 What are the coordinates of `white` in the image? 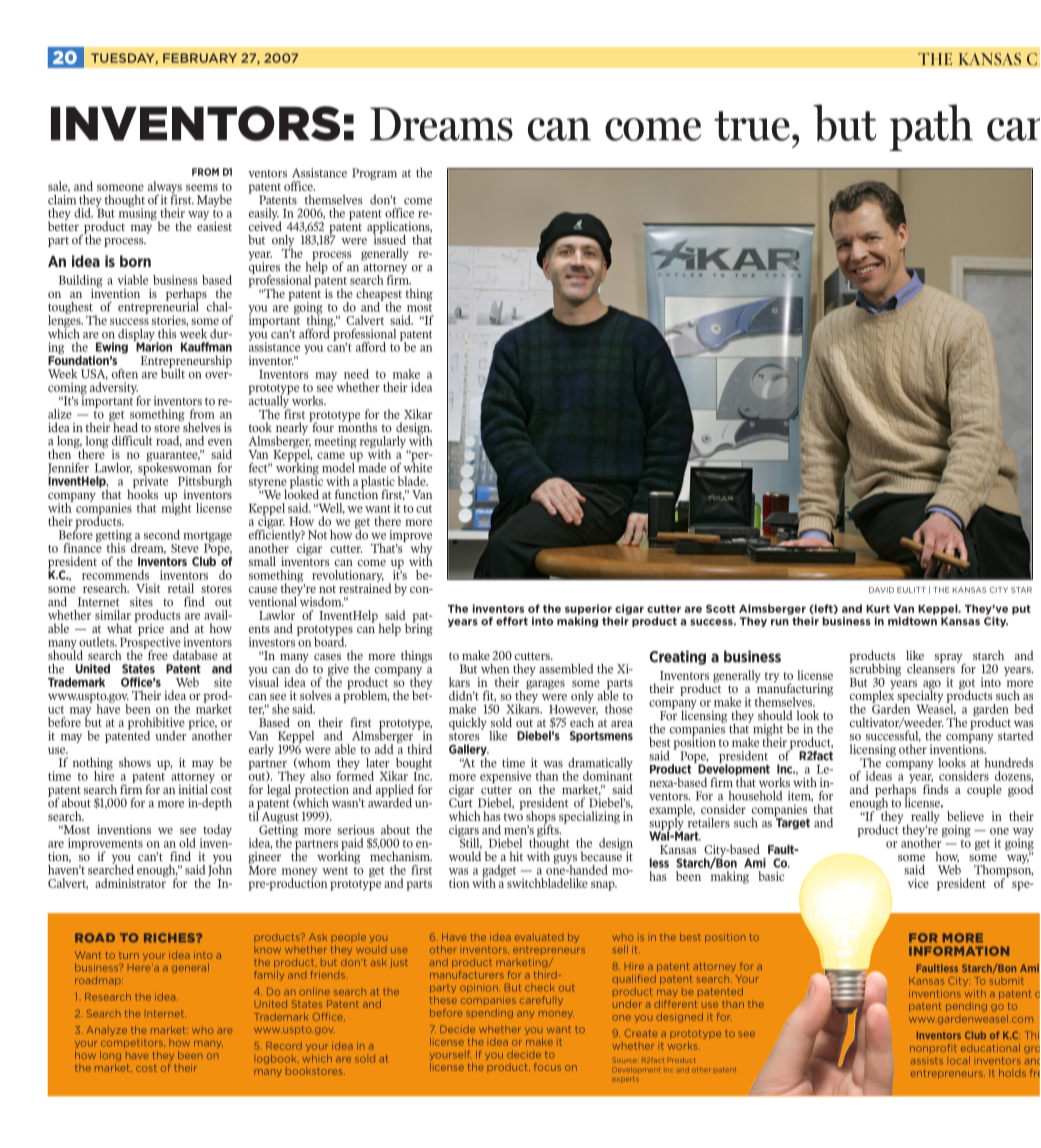 It's located at (417, 466).
